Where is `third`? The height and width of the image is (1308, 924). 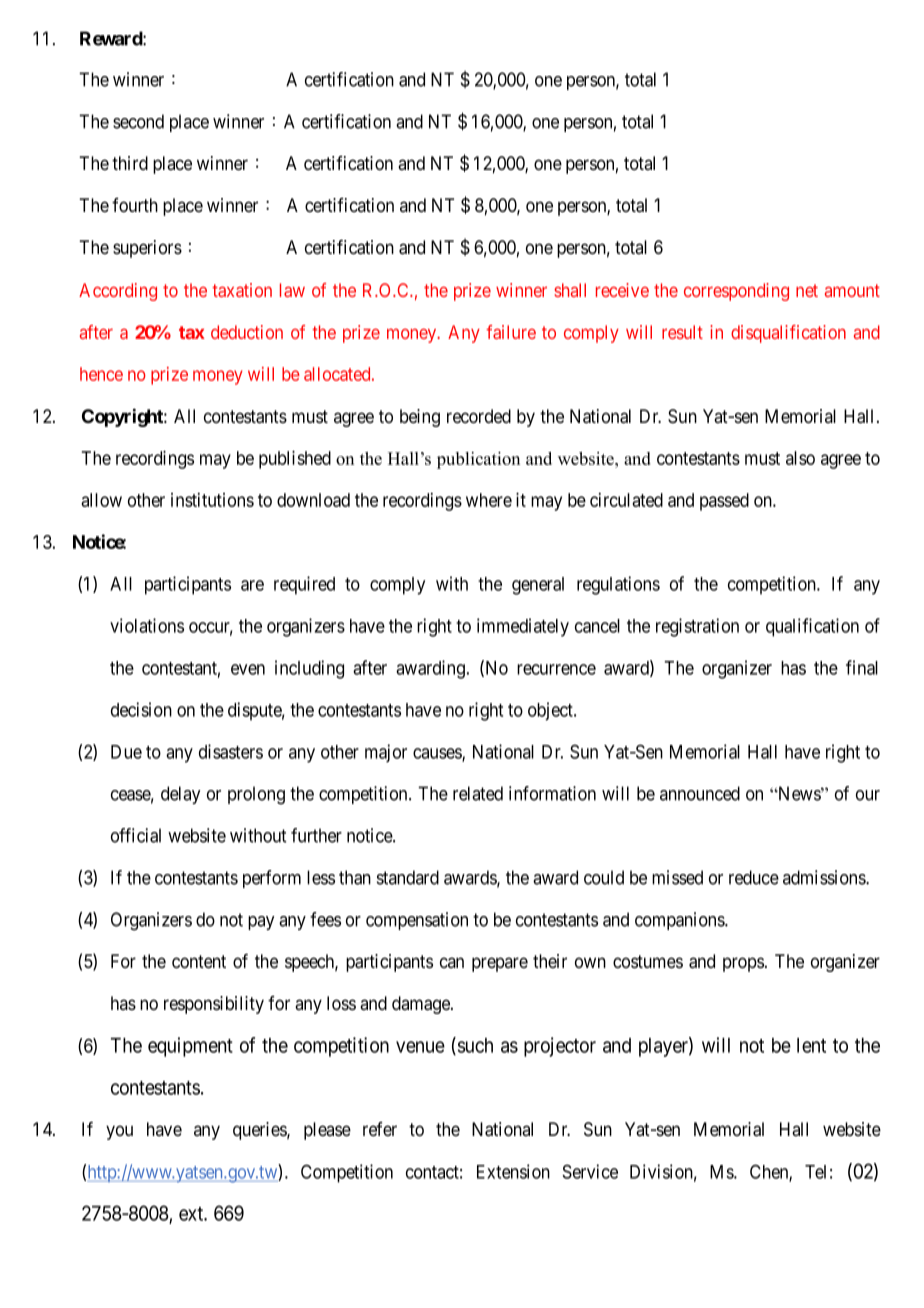 third is located at coordinates (130, 163).
